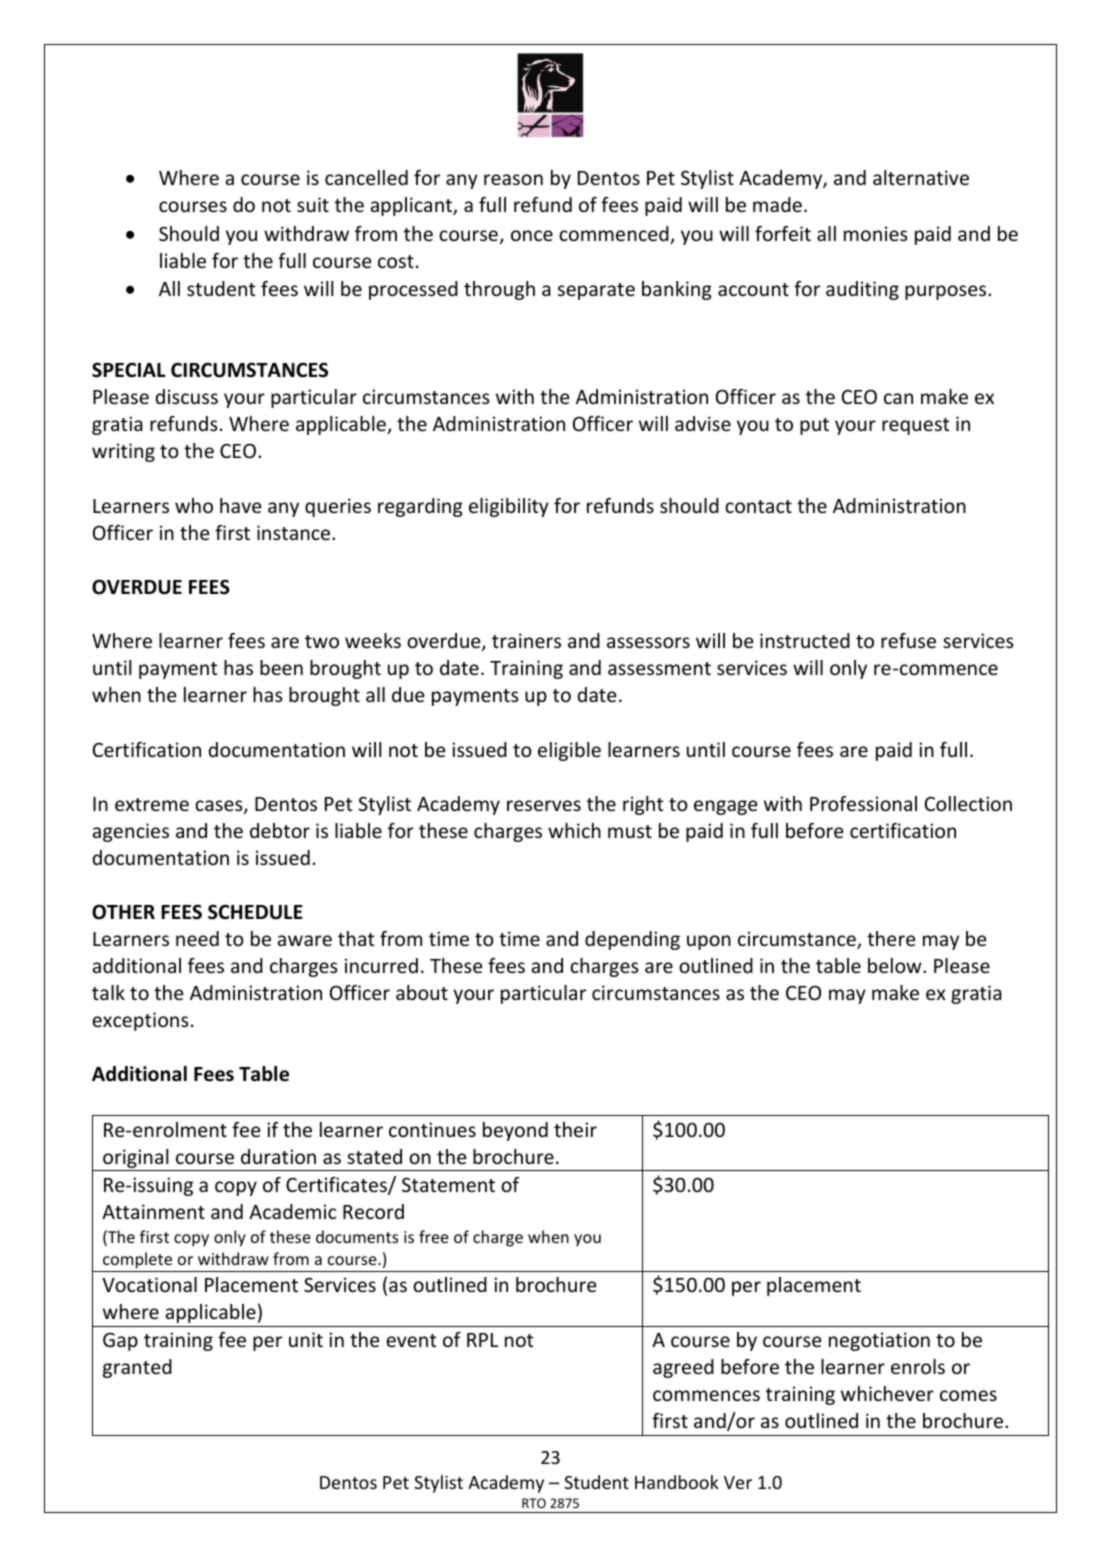  What do you see at coordinates (968, 1395) in the document?
I see `comes` at bounding box center [968, 1395].
